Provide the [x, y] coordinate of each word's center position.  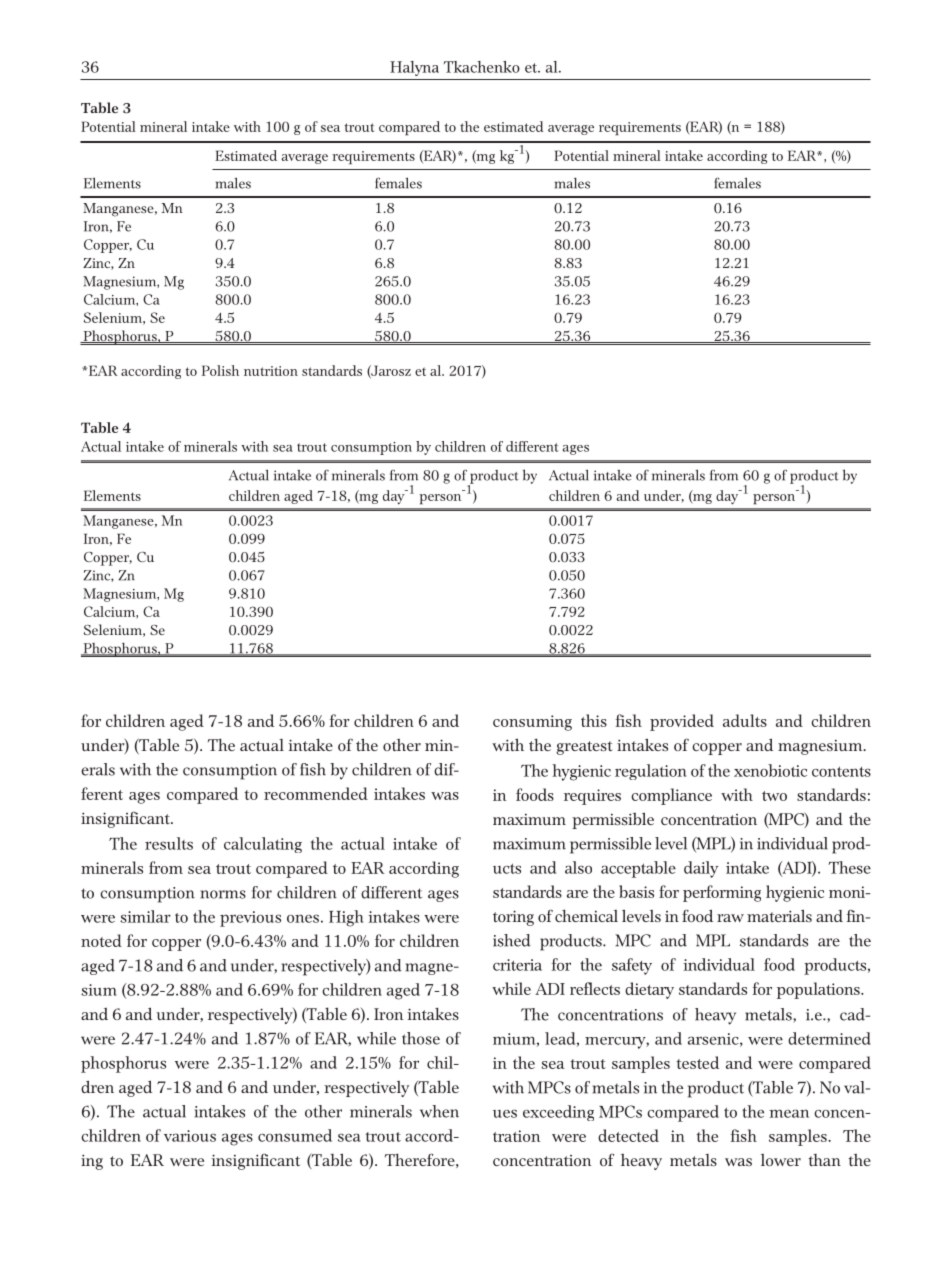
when [439, 1111]
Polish [220, 370]
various [190, 1136]
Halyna [414, 68]
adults [745, 720]
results [169, 843]
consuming [532, 723]
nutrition [271, 371]
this [594, 720]
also [578, 867]
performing [722, 893]
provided [682, 722]
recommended [316, 793]
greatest [584, 748]
